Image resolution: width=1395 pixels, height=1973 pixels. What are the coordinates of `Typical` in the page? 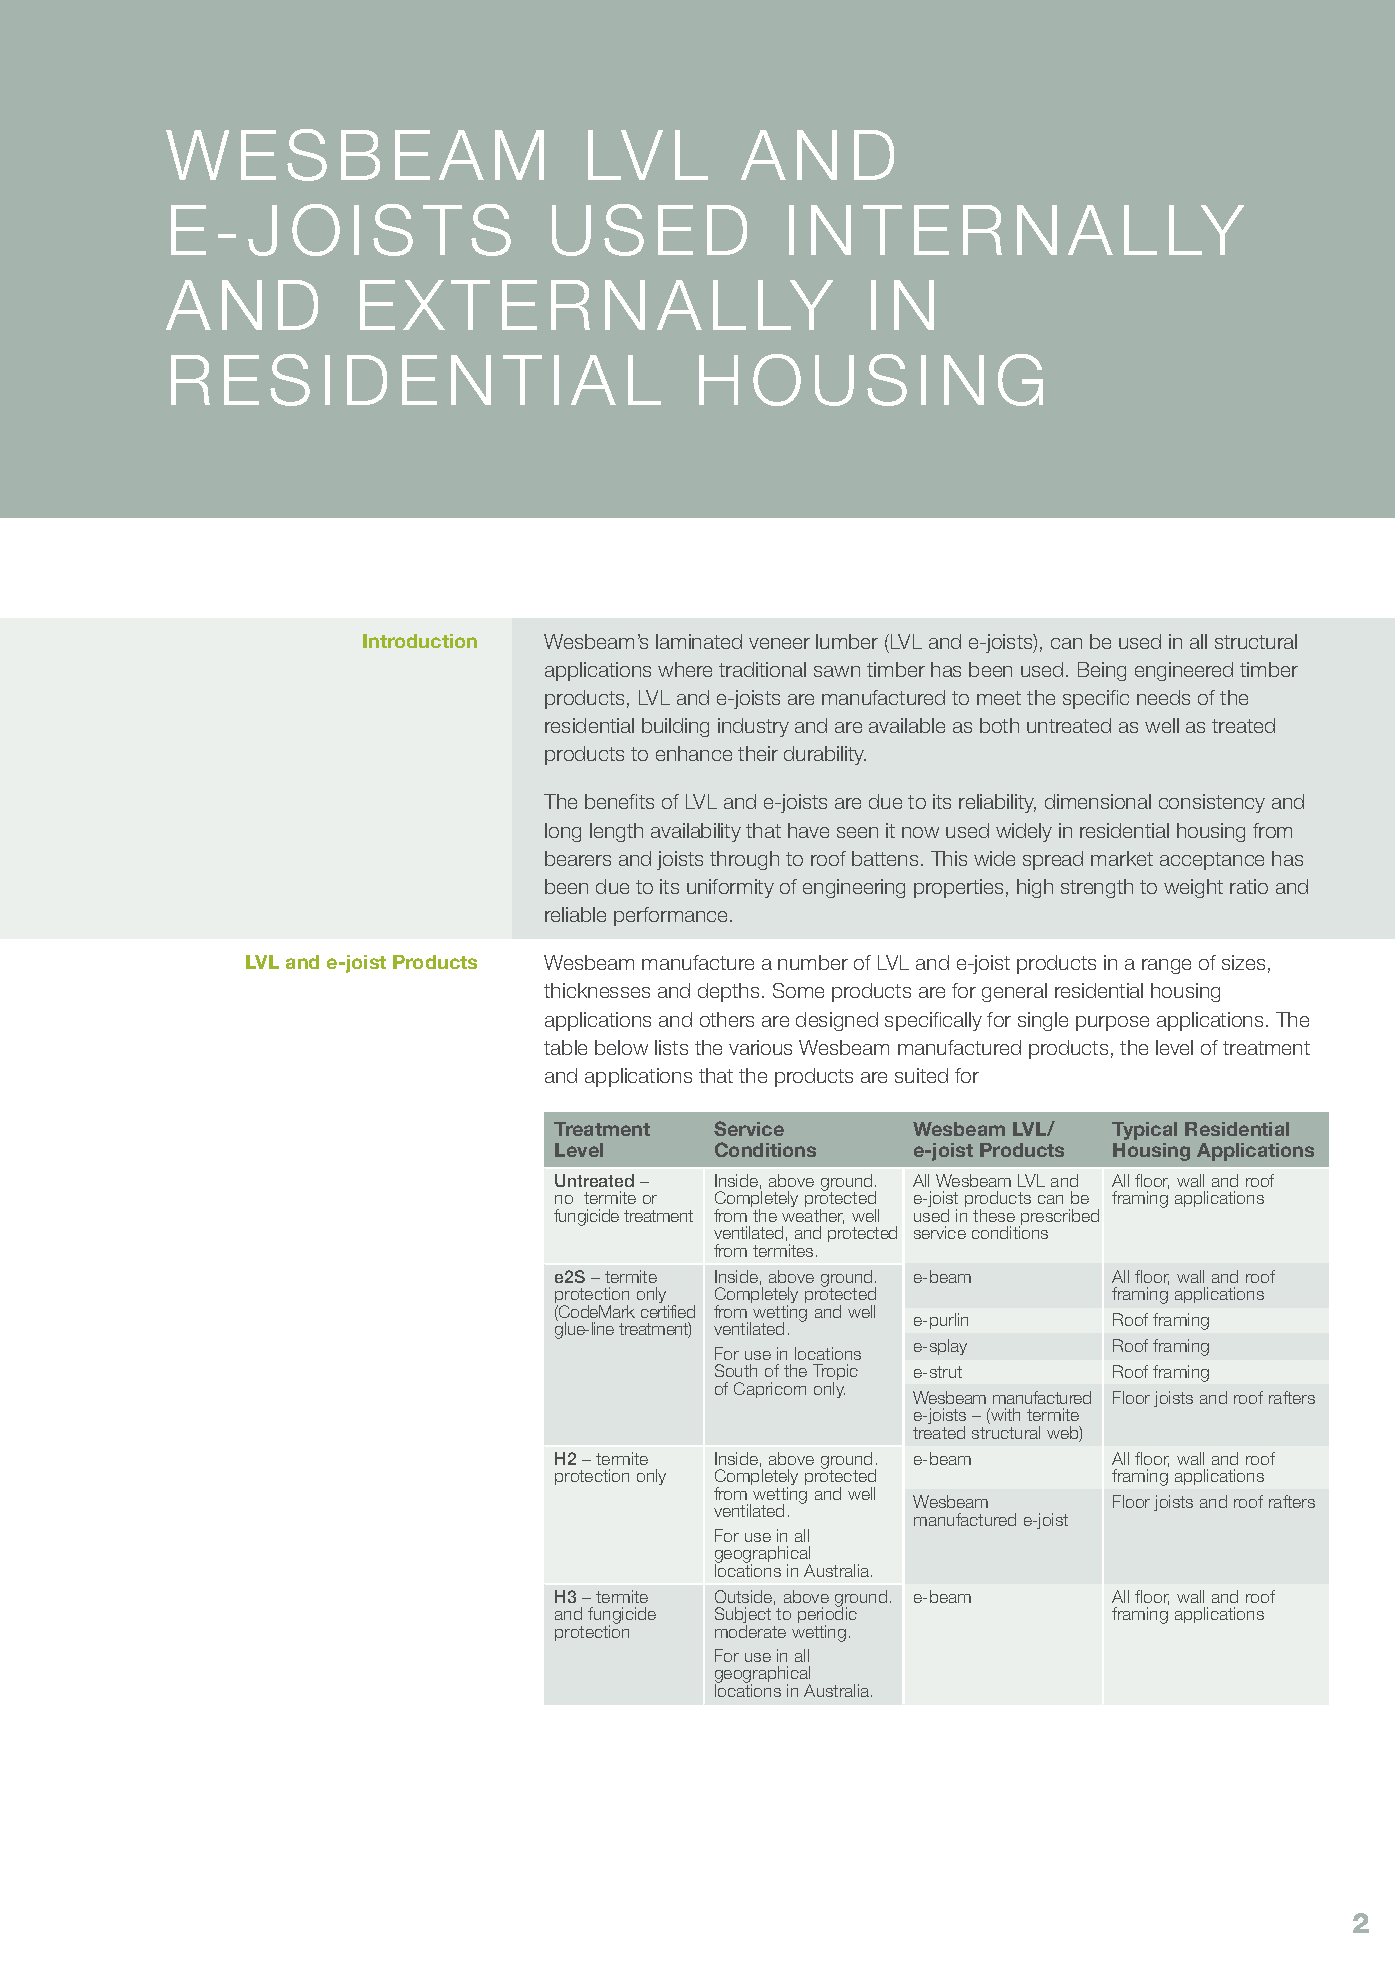 It's located at (1144, 1131).
